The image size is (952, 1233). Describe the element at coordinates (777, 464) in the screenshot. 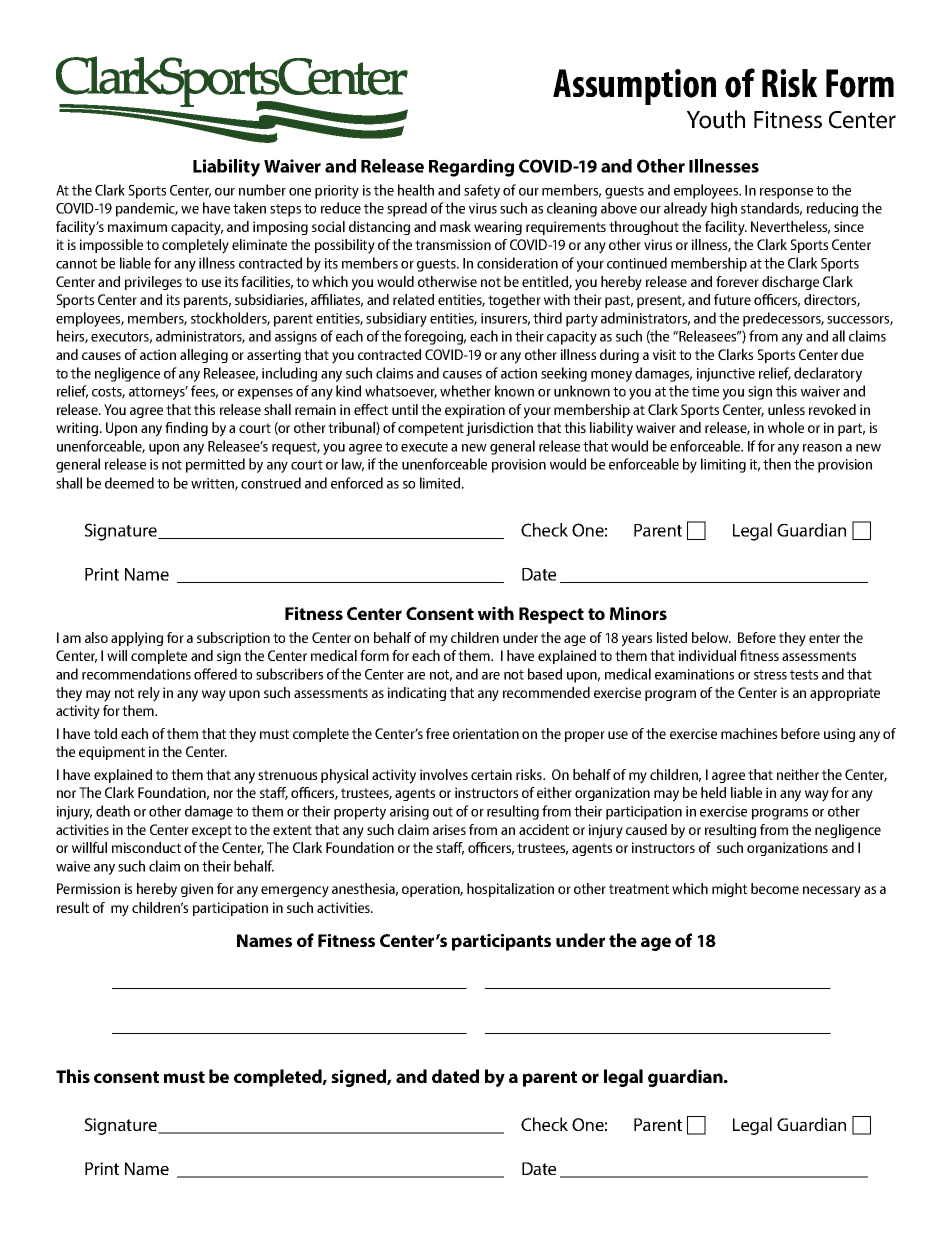

I see `then` at that location.
